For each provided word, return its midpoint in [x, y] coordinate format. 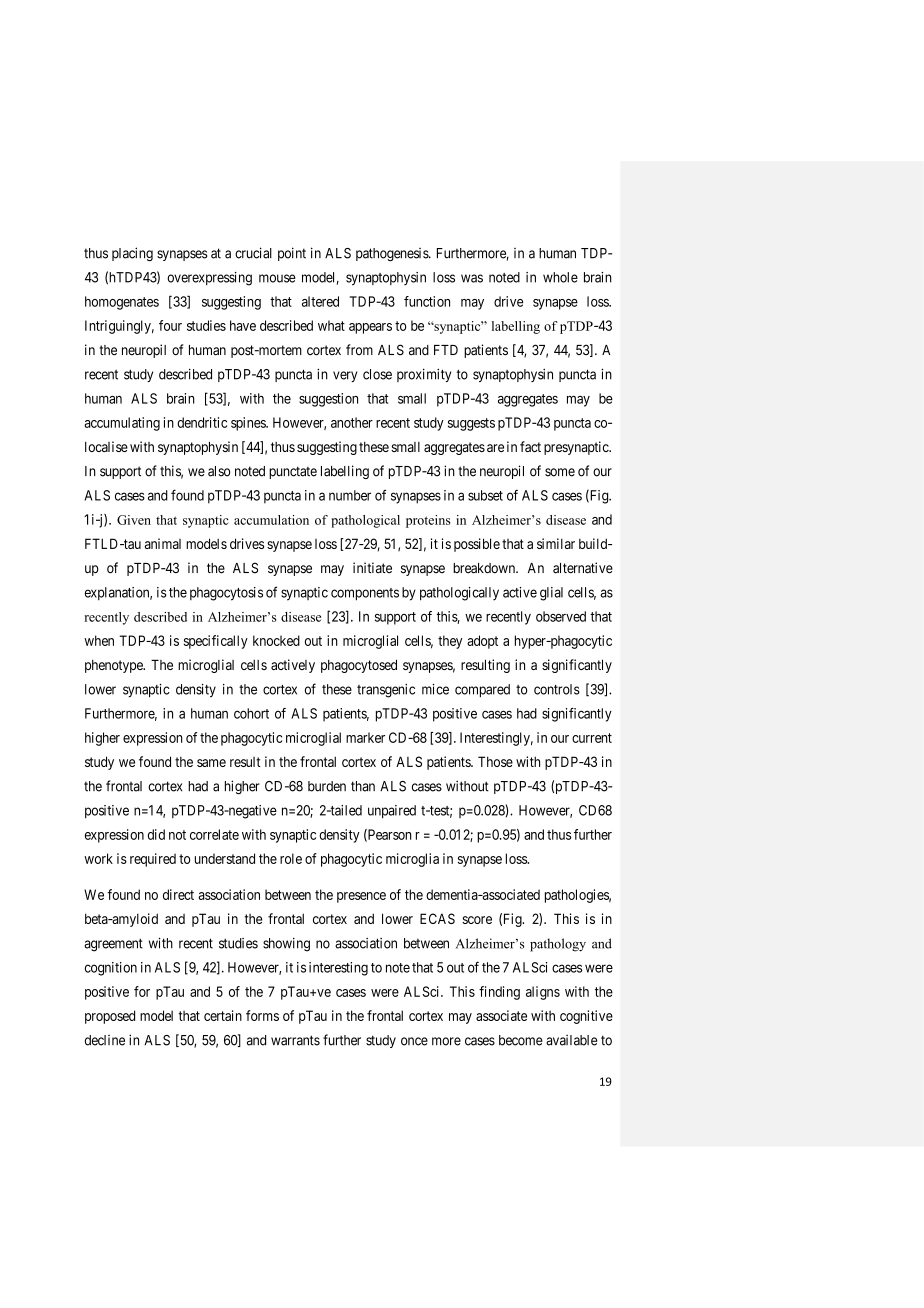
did [156, 834]
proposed [110, 1017]
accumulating [122, 424]
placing [132, 254]
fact [530, 446]
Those [495, 761]
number [350, 495]
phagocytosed [359, 666]
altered [320, 301]
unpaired [392, 812]
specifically [216, 642]
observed [561, 616]
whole [560, 277]
